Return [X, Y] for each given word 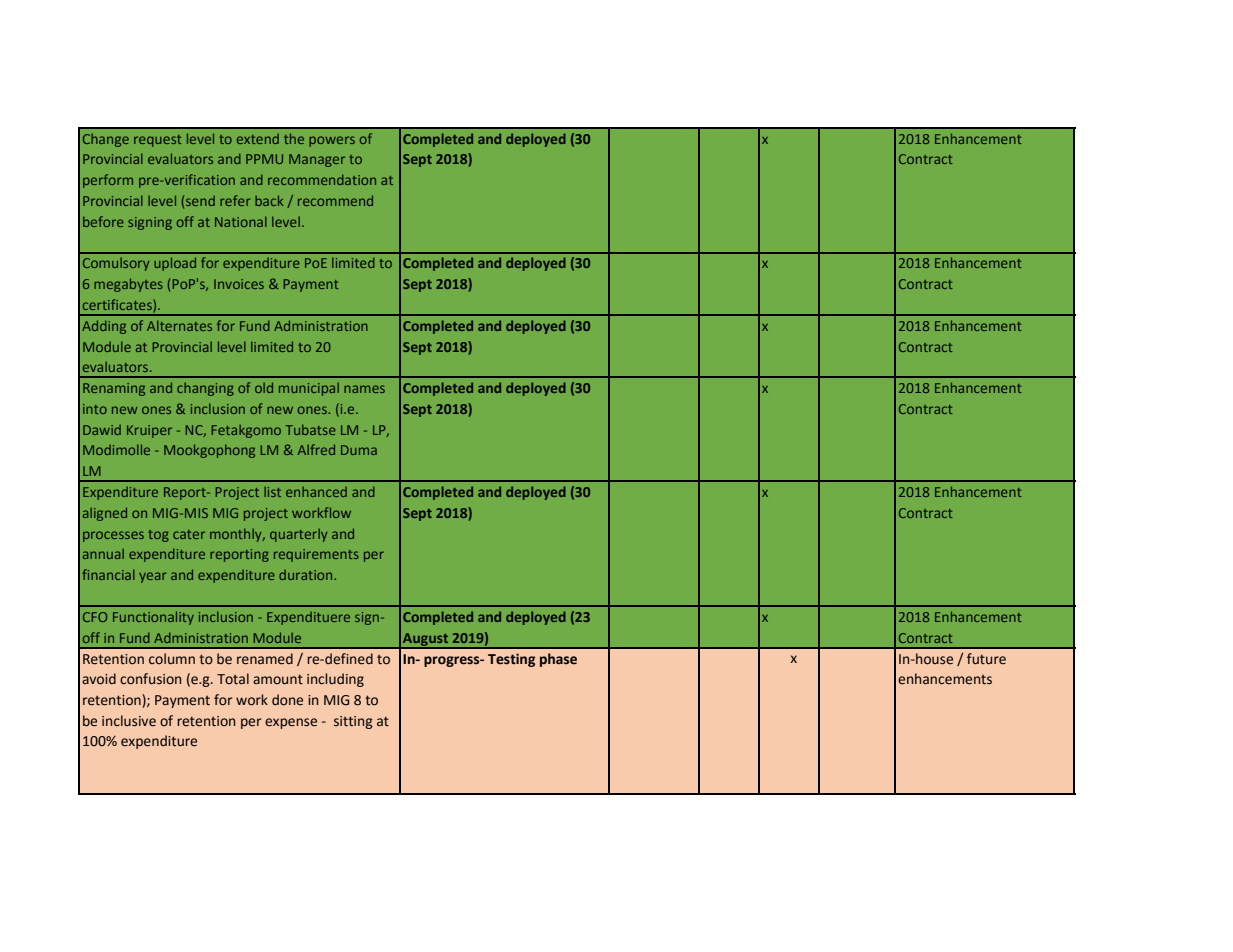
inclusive [129, 721]
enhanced [316, 492]
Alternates [179, 325]
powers [332, 141]
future [986, 659]
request [158, 141]
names [364, 389]
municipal [309, 389]
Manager [317, 160]
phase [558, 660]
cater [189, 534]
